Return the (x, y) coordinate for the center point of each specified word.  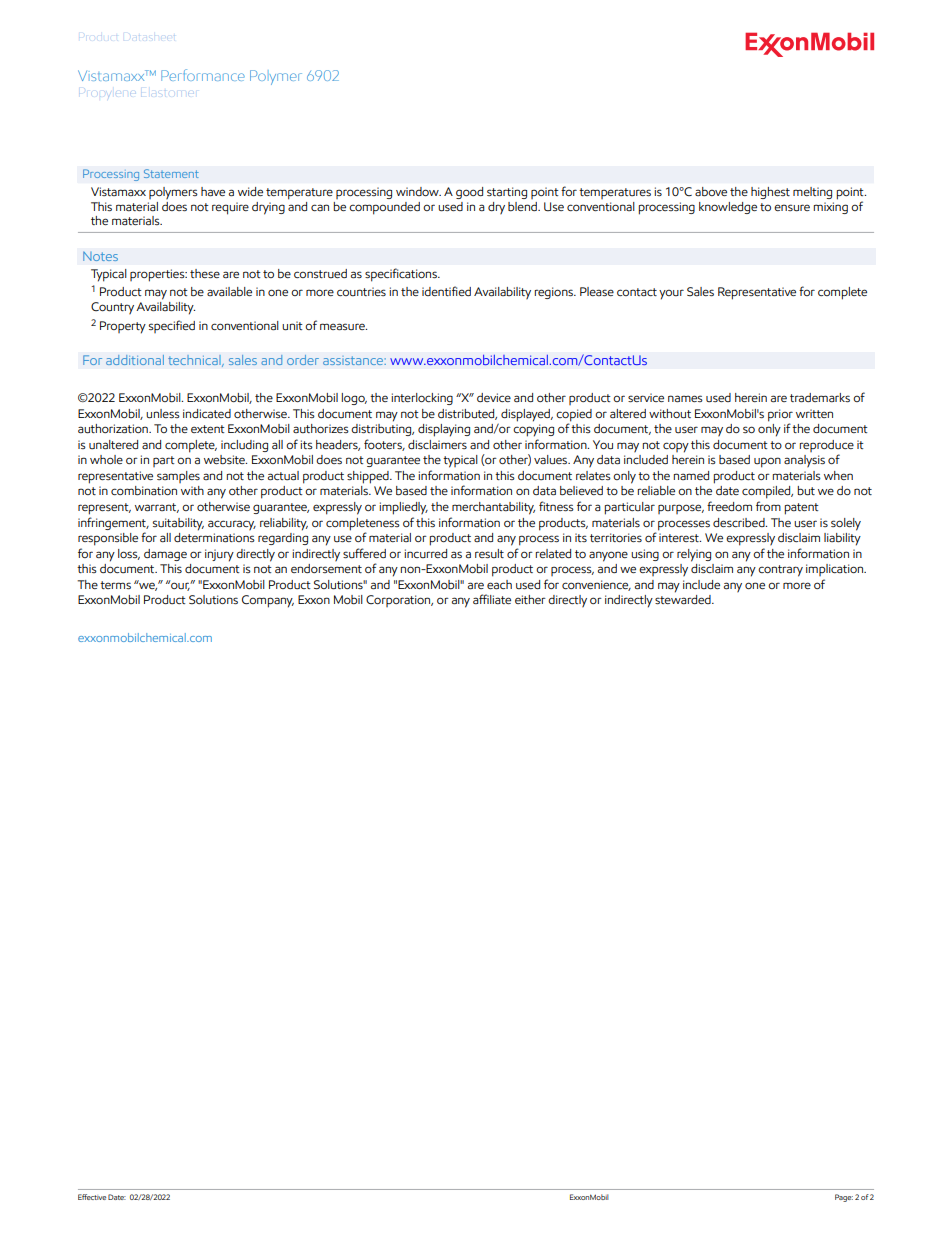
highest (770, 193)
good (469, 193)
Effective (92, 1197)
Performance (203, 75)
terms (115, 585)
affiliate (492, 599)
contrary (780, 571)
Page (844, 1198)
